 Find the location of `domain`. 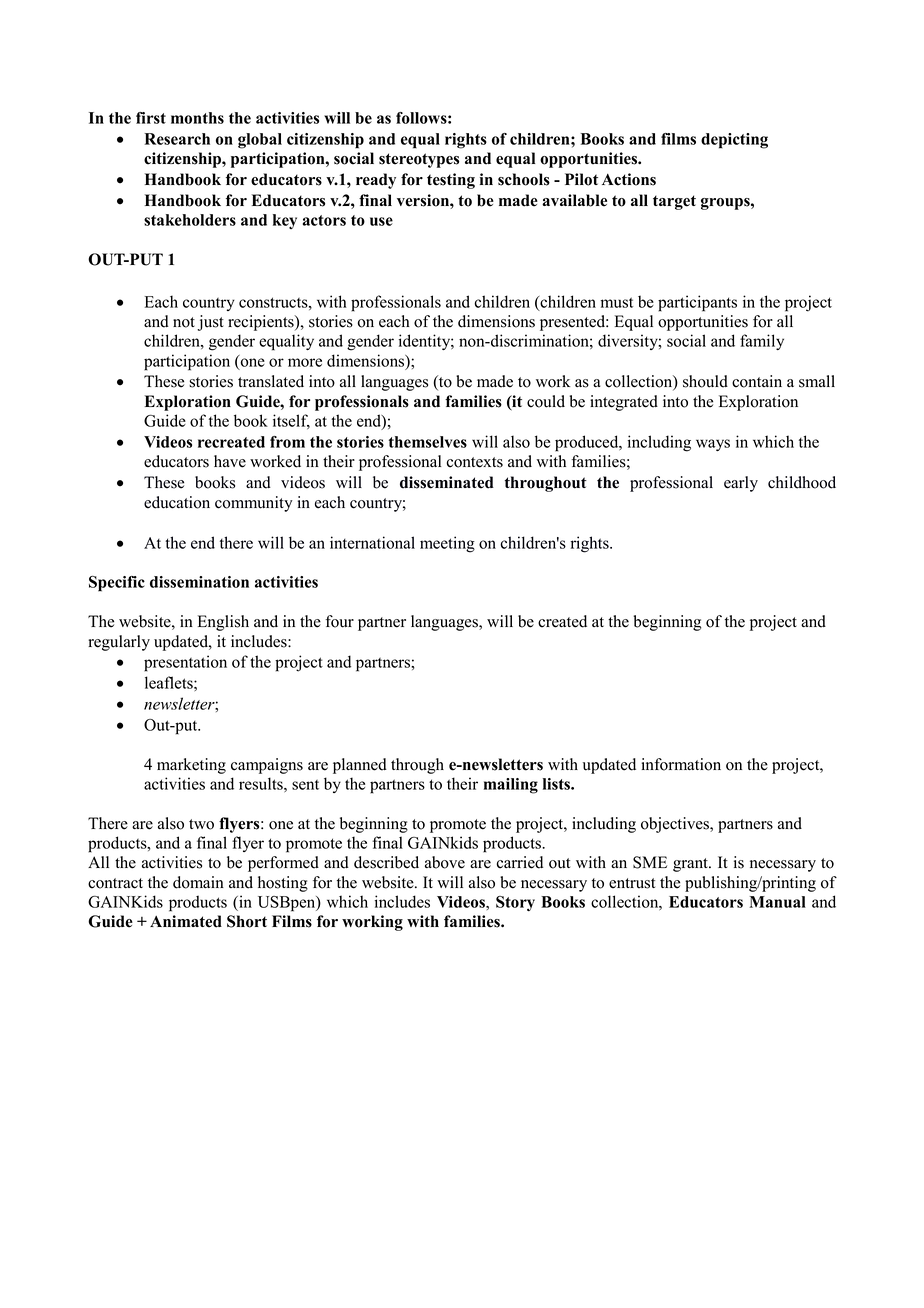

domain is located at coordinates (198, 882).
